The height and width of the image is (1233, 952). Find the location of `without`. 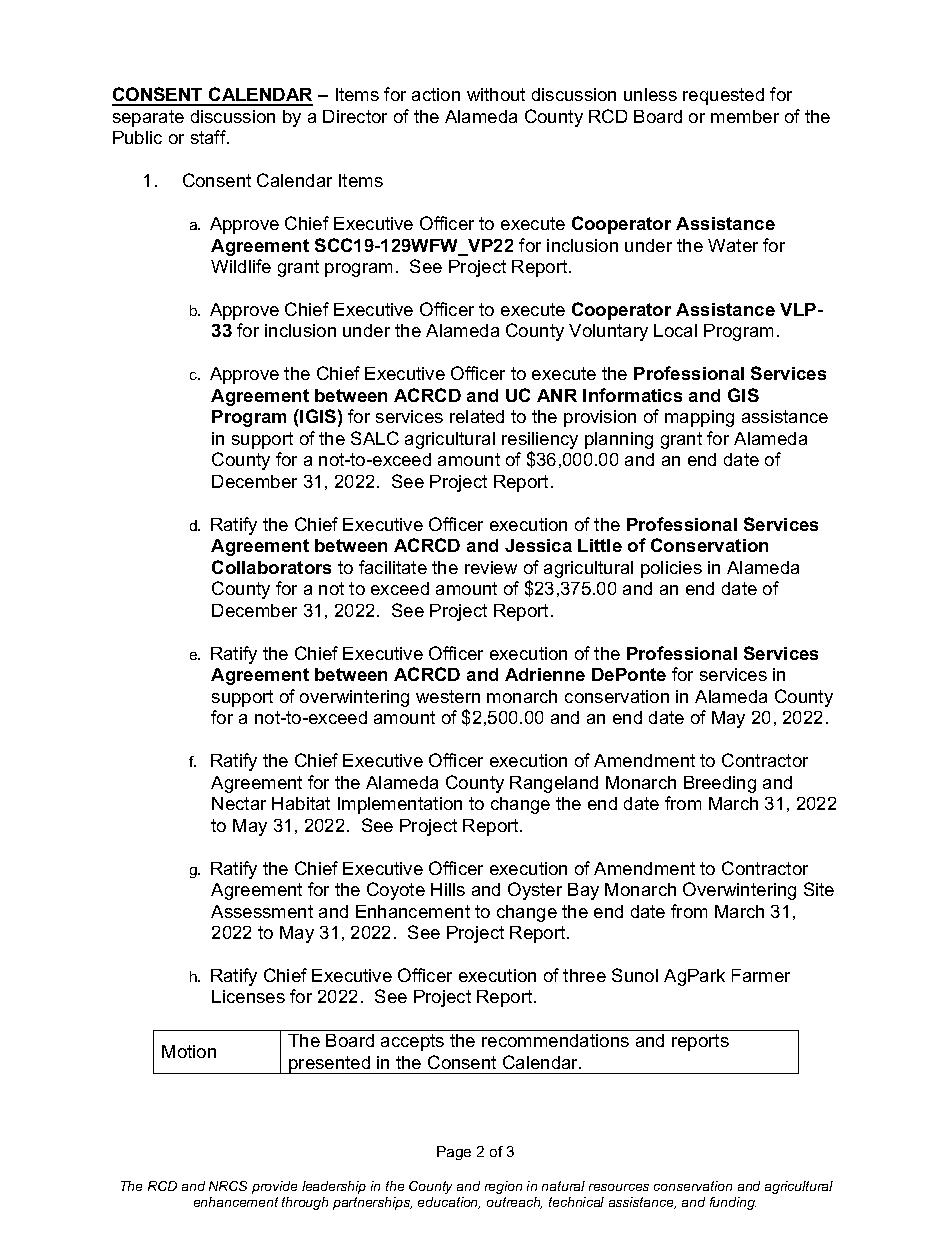

without is located at coordinates (496, 94).
